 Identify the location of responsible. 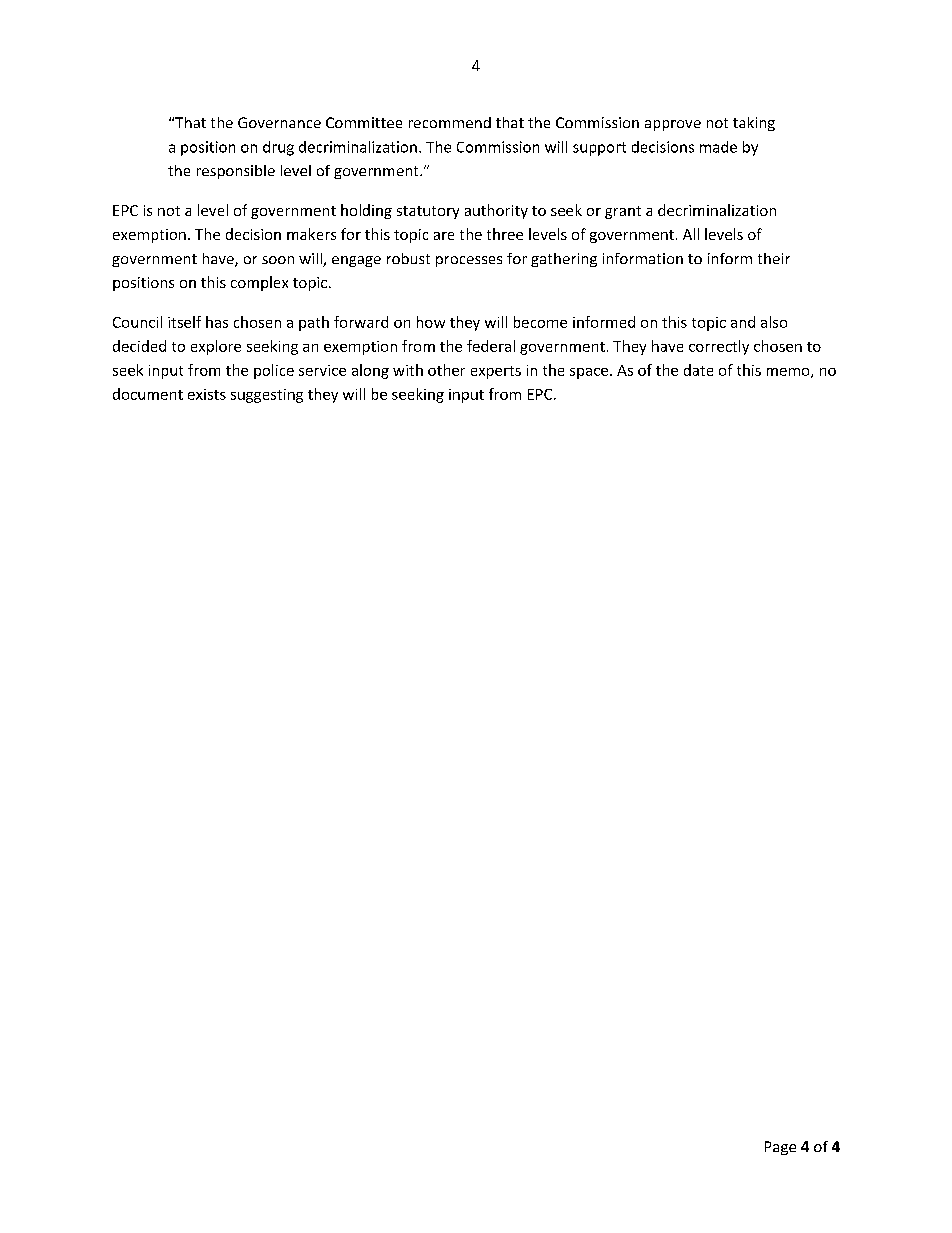
(236, 172).
